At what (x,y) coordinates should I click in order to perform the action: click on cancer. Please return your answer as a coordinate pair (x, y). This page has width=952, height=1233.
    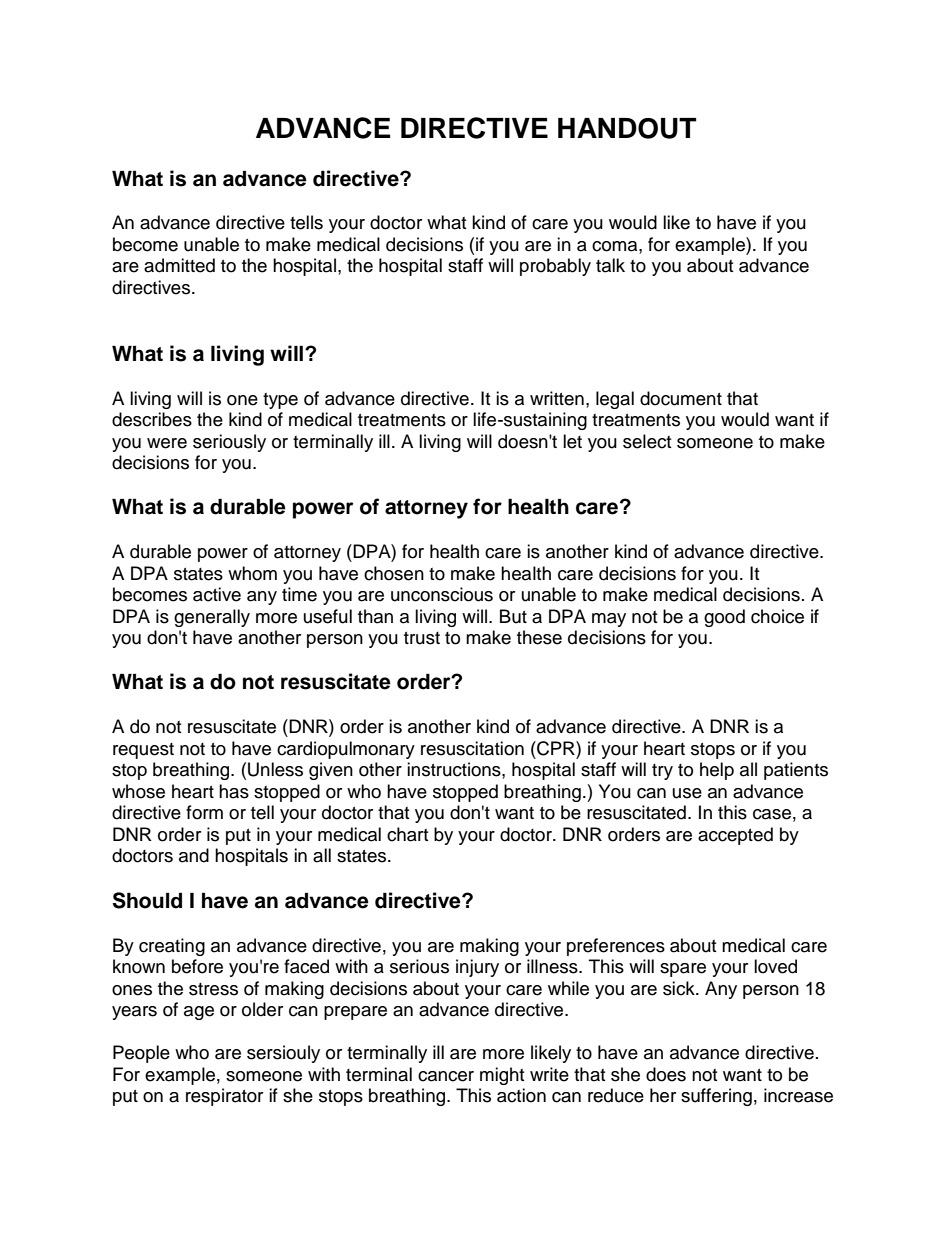
    Looking at the image, I should click on (446, 1076).
